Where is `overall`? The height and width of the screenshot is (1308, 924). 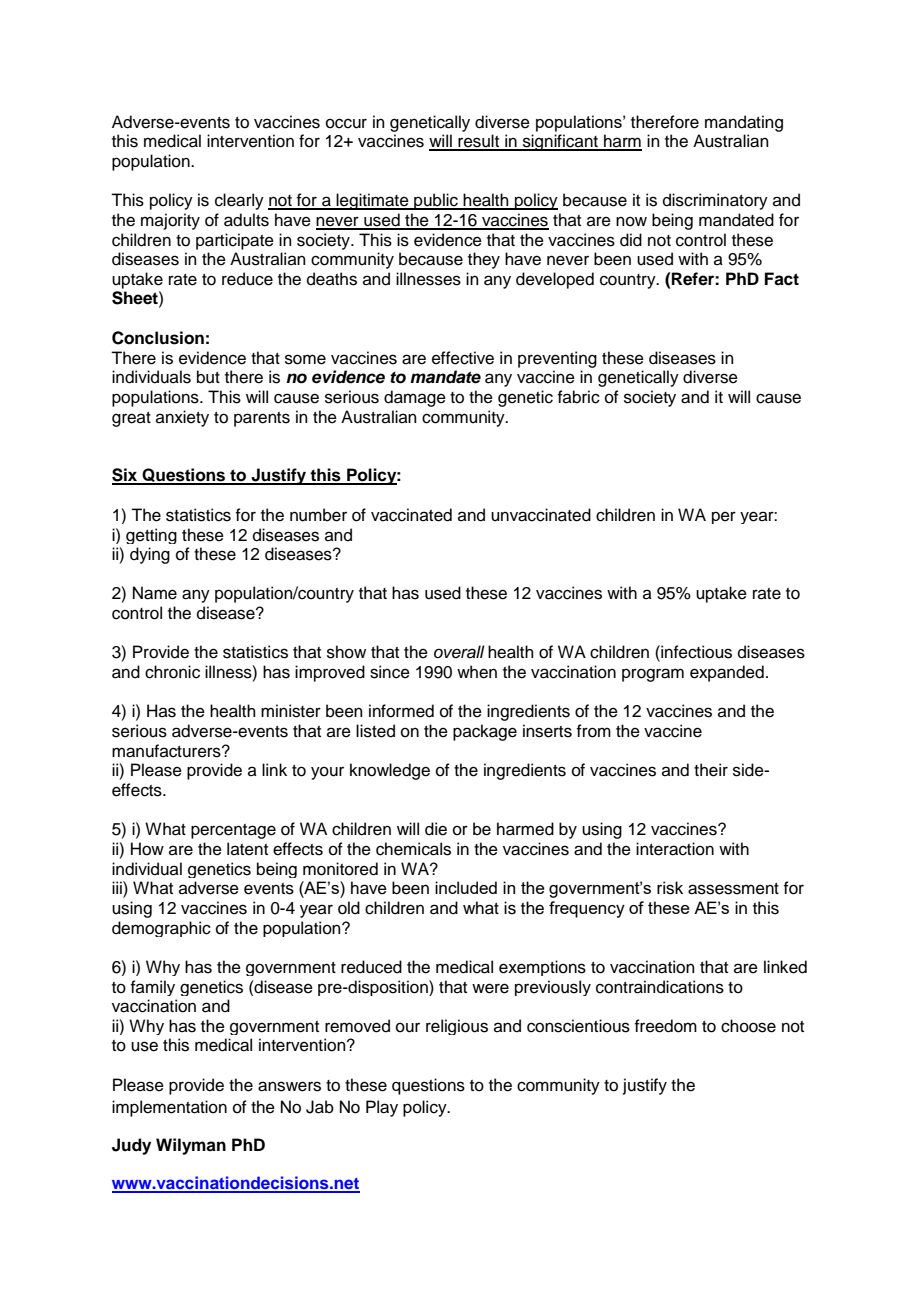 overall is located at coordinates (459, 652).
